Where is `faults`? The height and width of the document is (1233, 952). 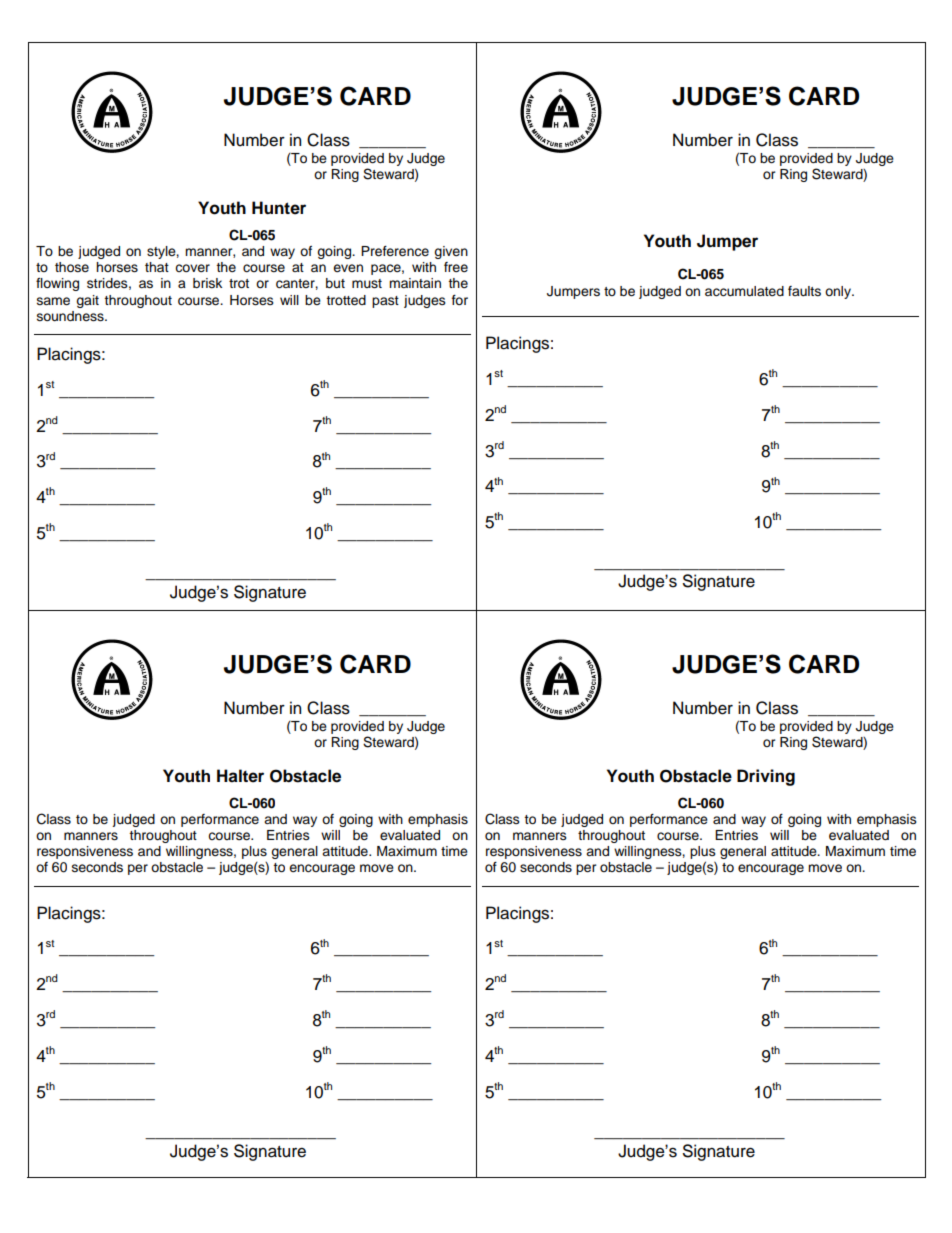 faults is located at coordinates (804, 291).
